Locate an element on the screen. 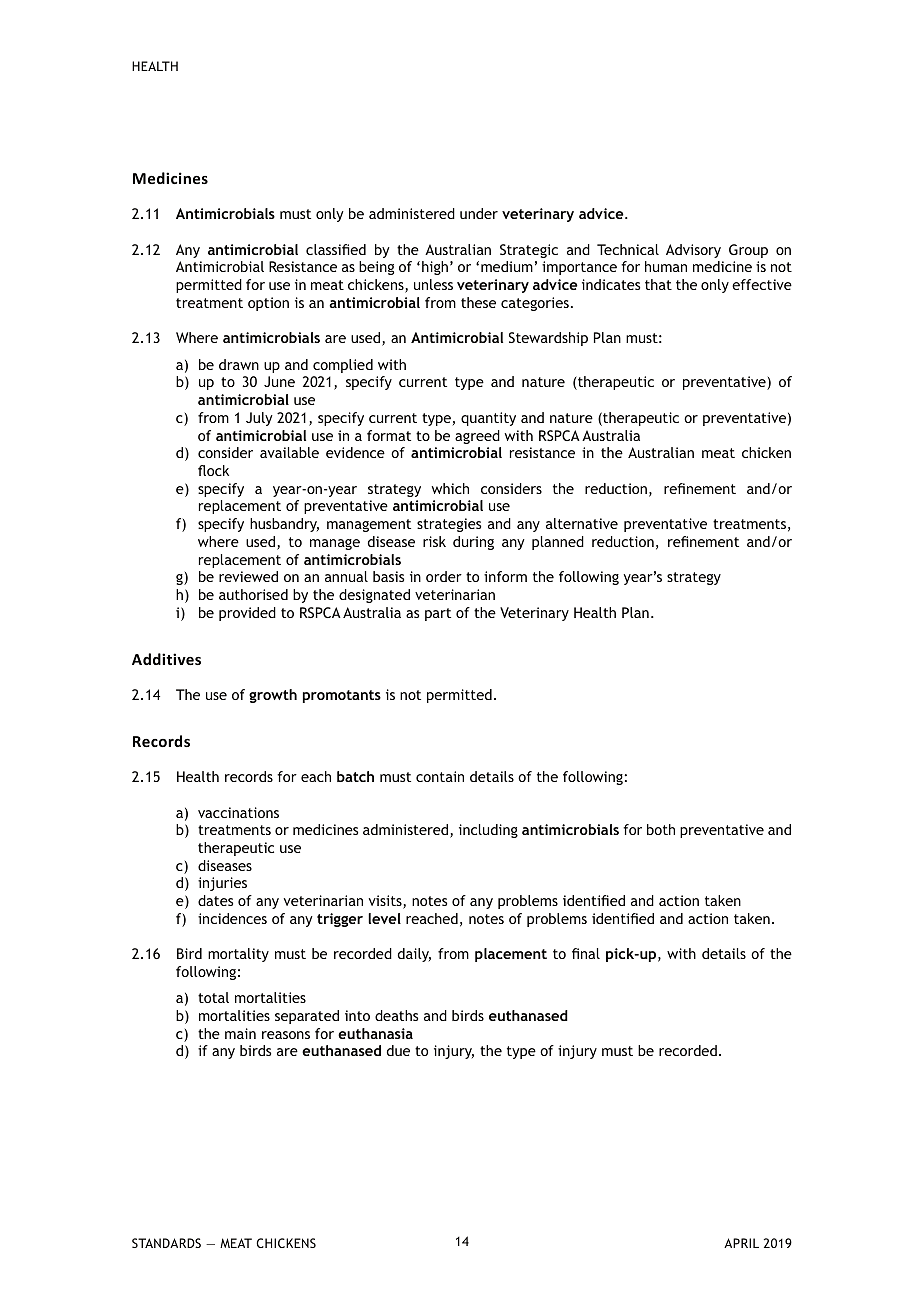 The height and width of the screenshot is (1308, 924). STANDARDS is located at coordinates (166, 1243).
